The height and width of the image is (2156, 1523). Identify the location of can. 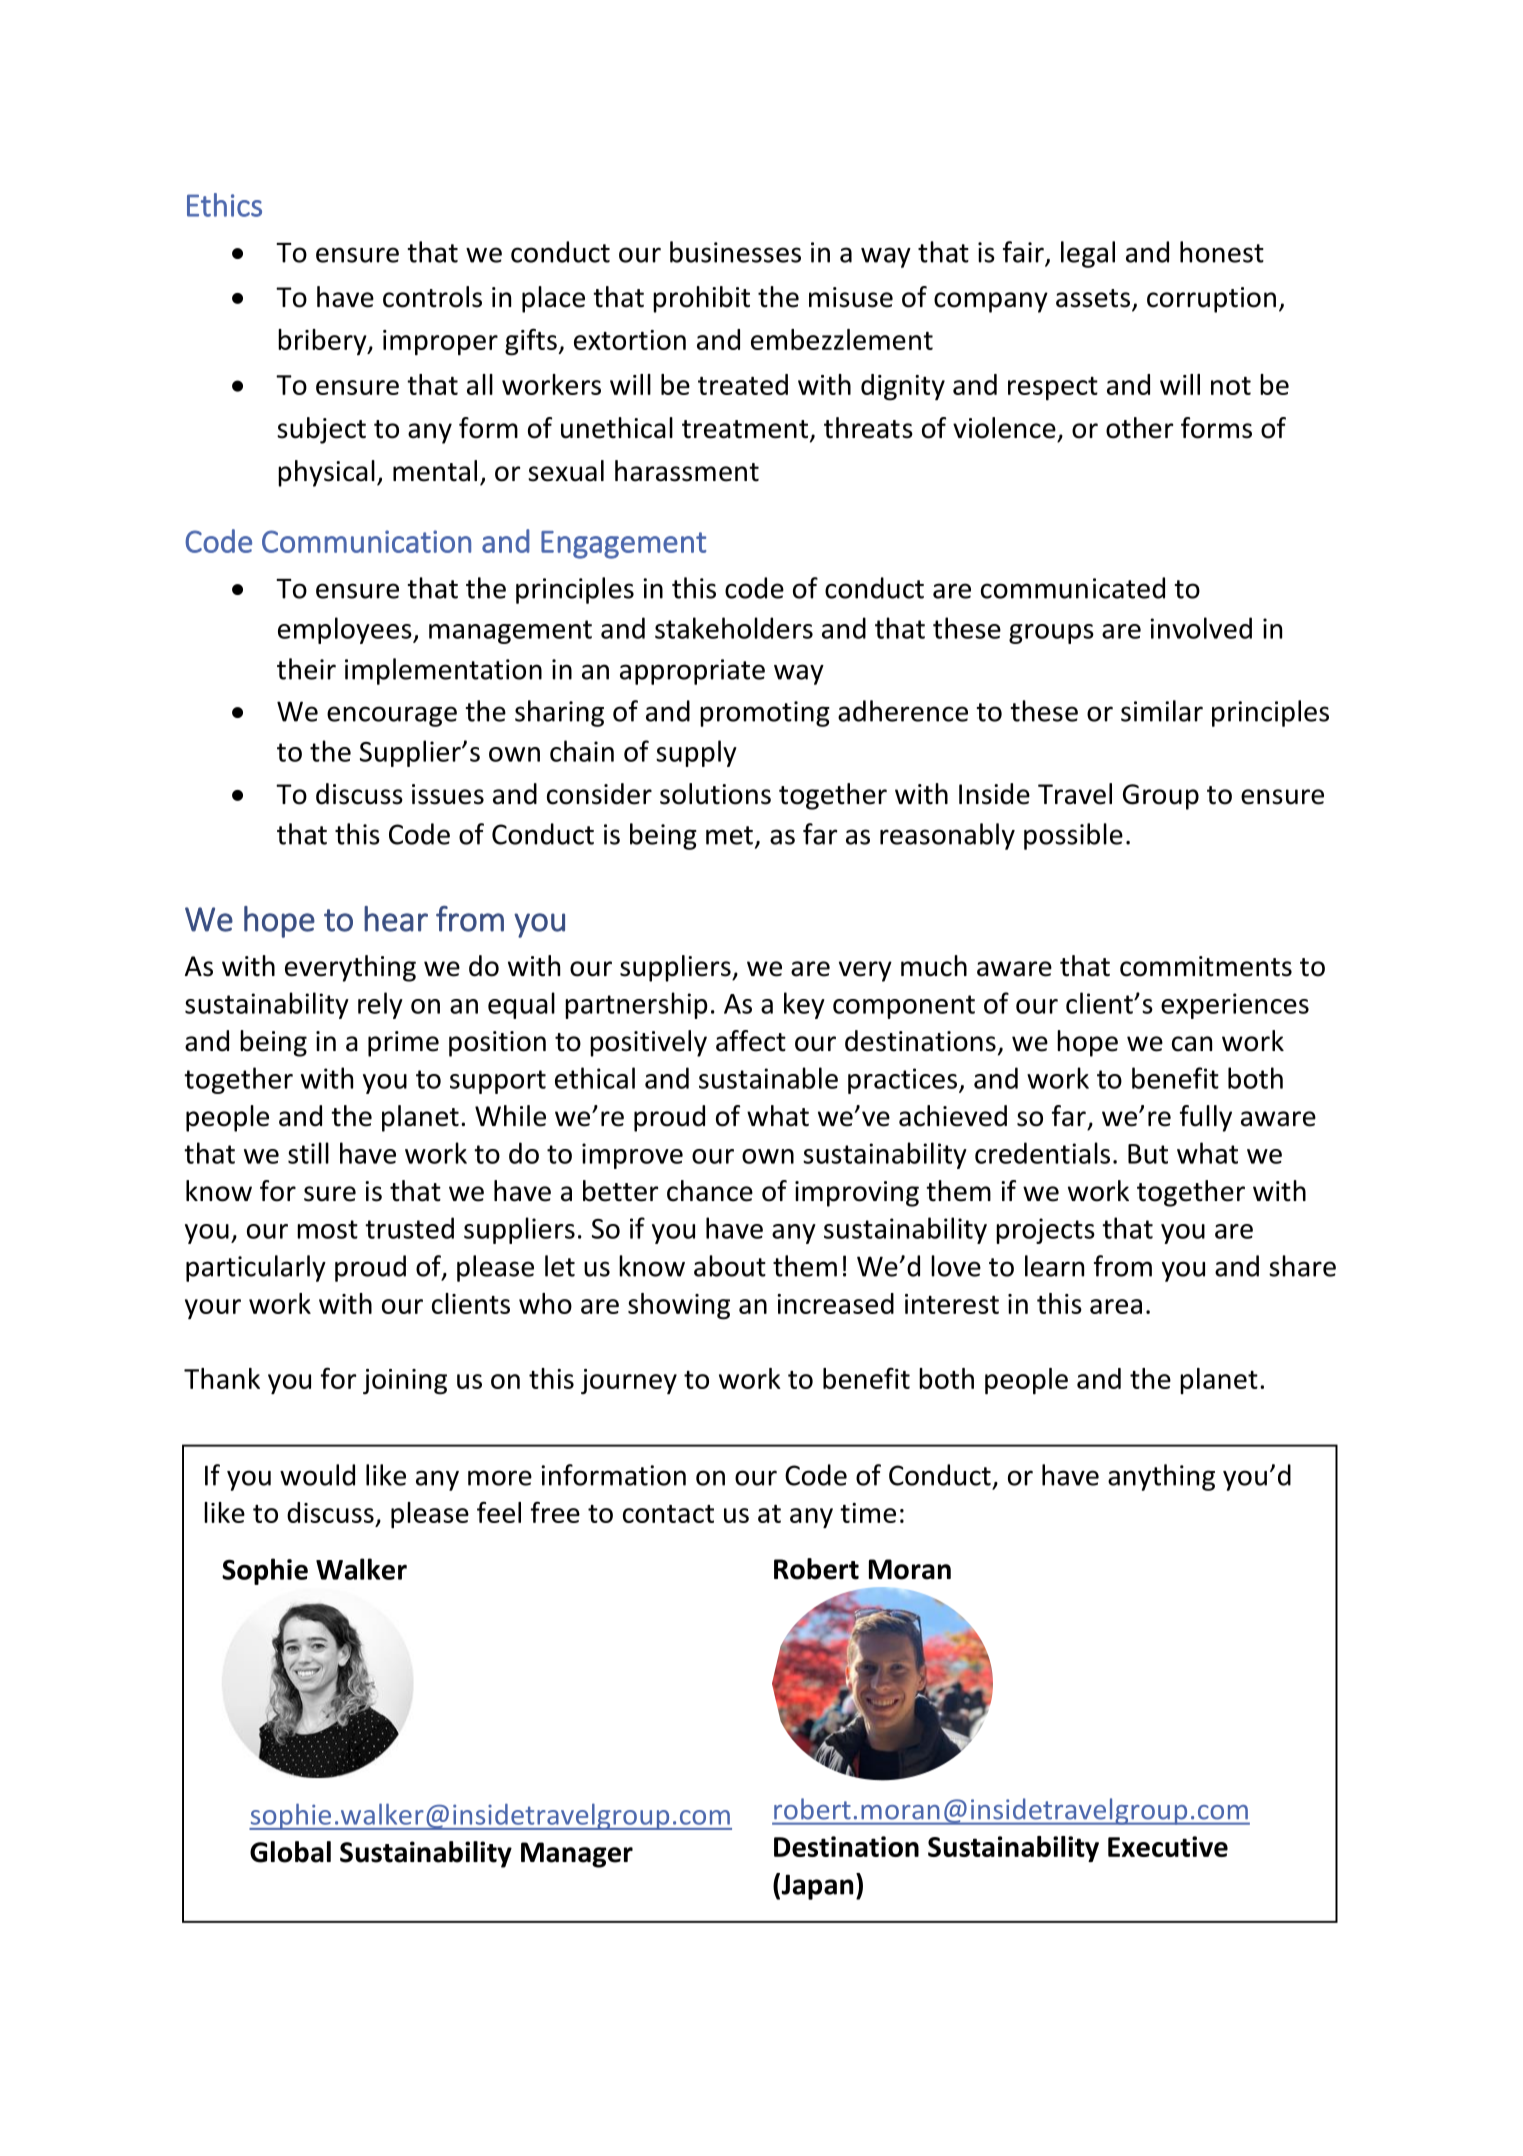
(1192, 1044).
